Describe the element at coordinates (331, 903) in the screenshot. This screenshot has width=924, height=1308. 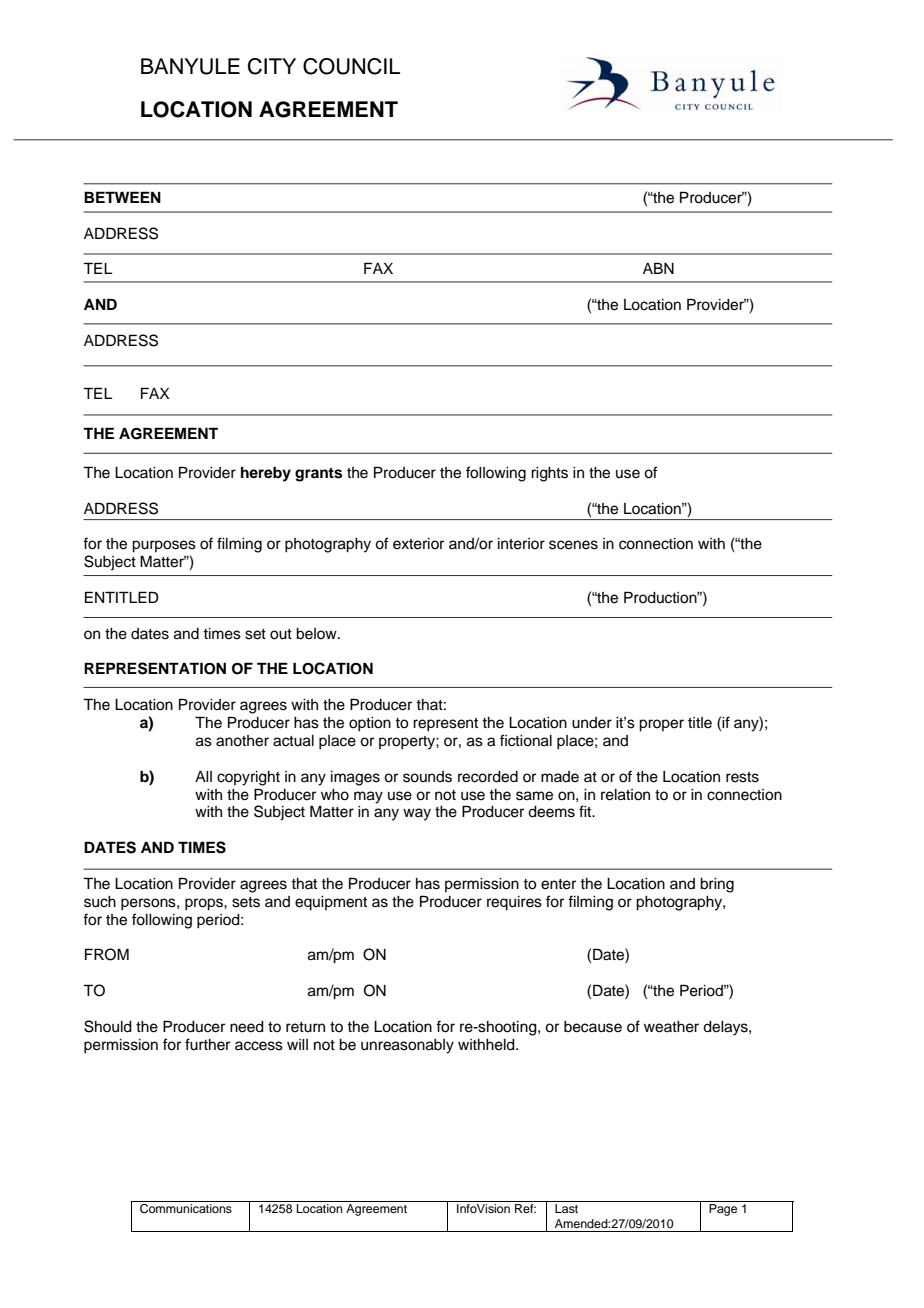
I see `equipment` at that location.
